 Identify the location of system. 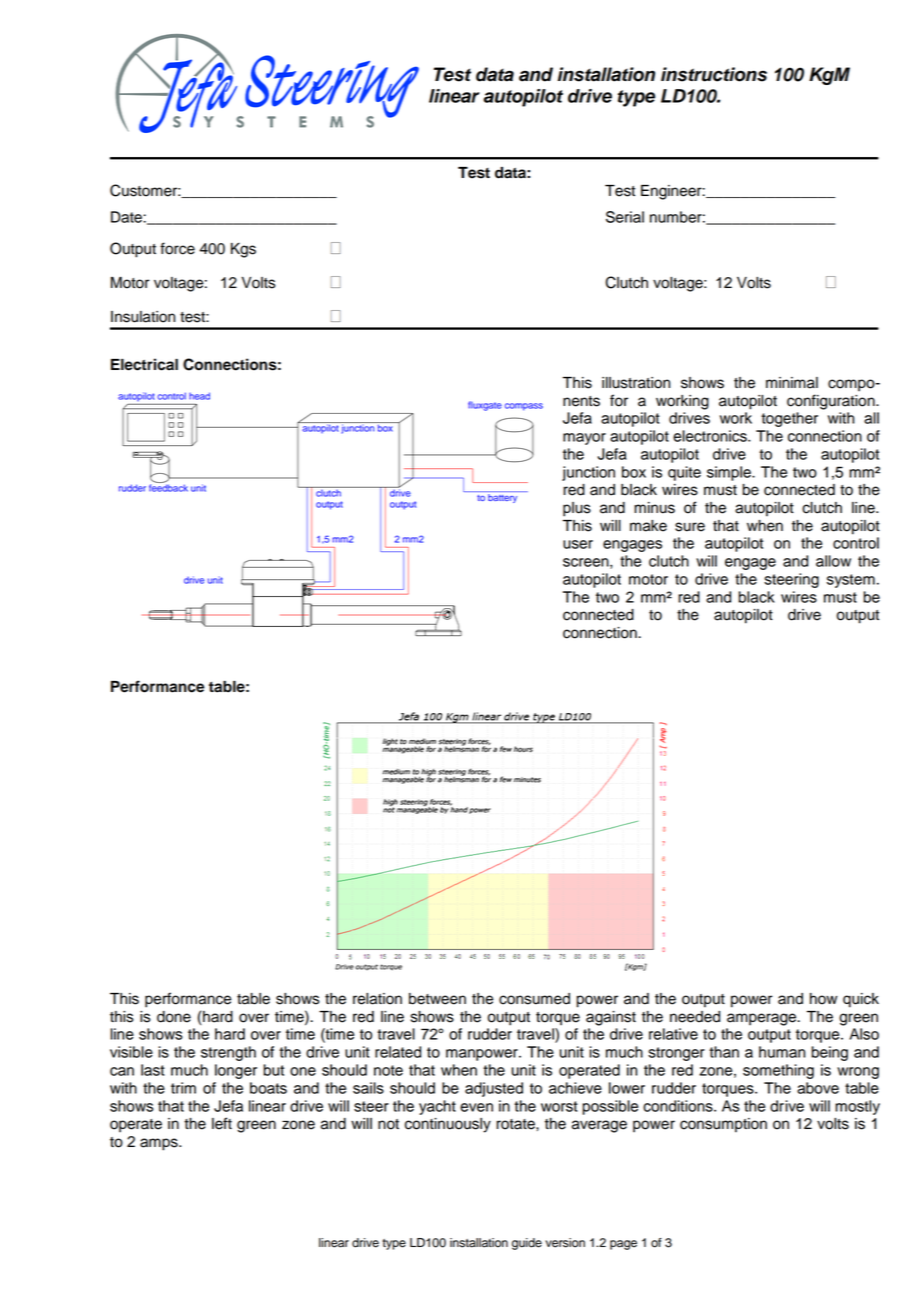
(851, 581).
